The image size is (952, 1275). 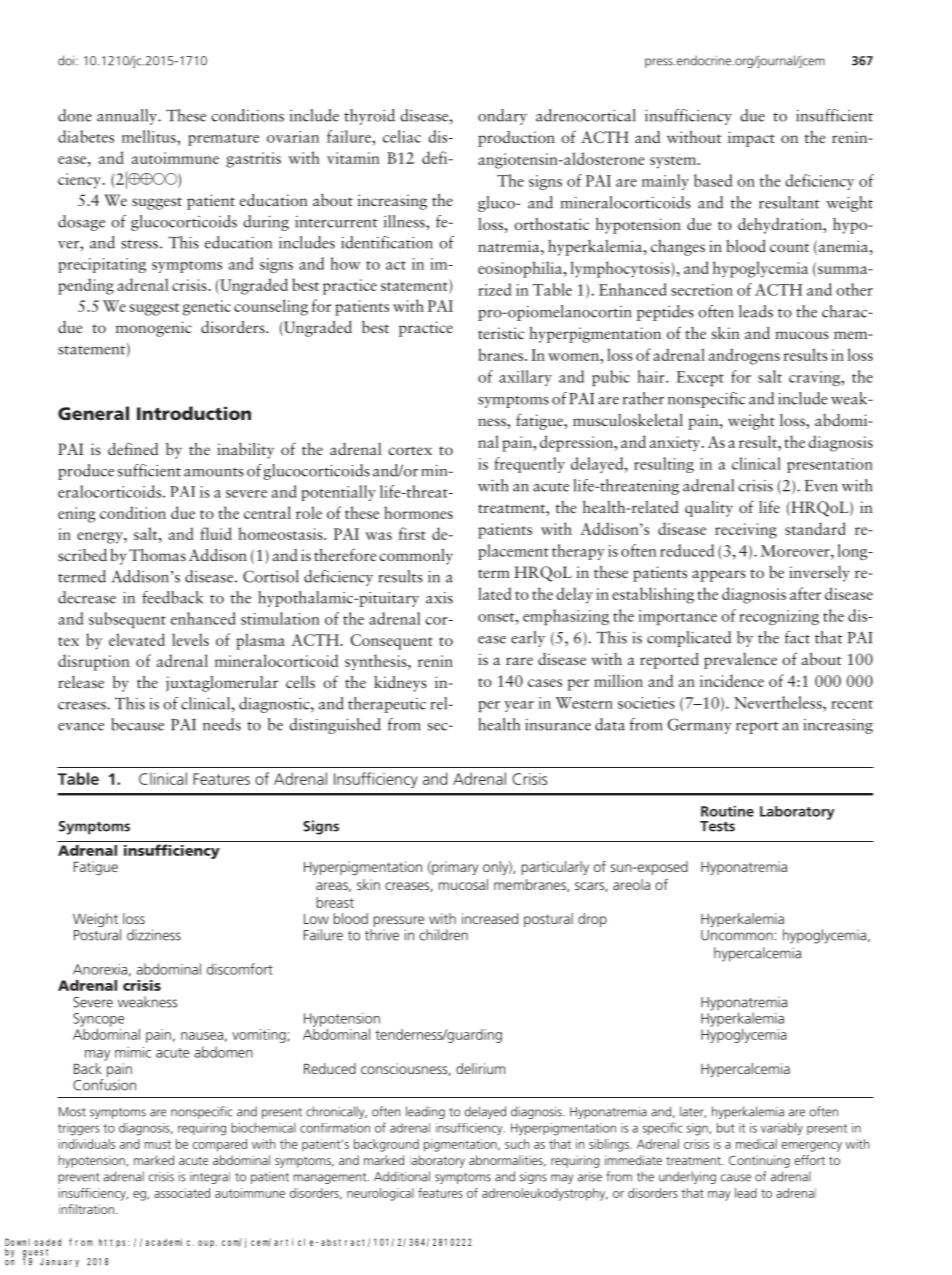 What do you see at coordinates (744, 356) in the screenshot?
I see `androgens` at bounding box center [744, 356].
